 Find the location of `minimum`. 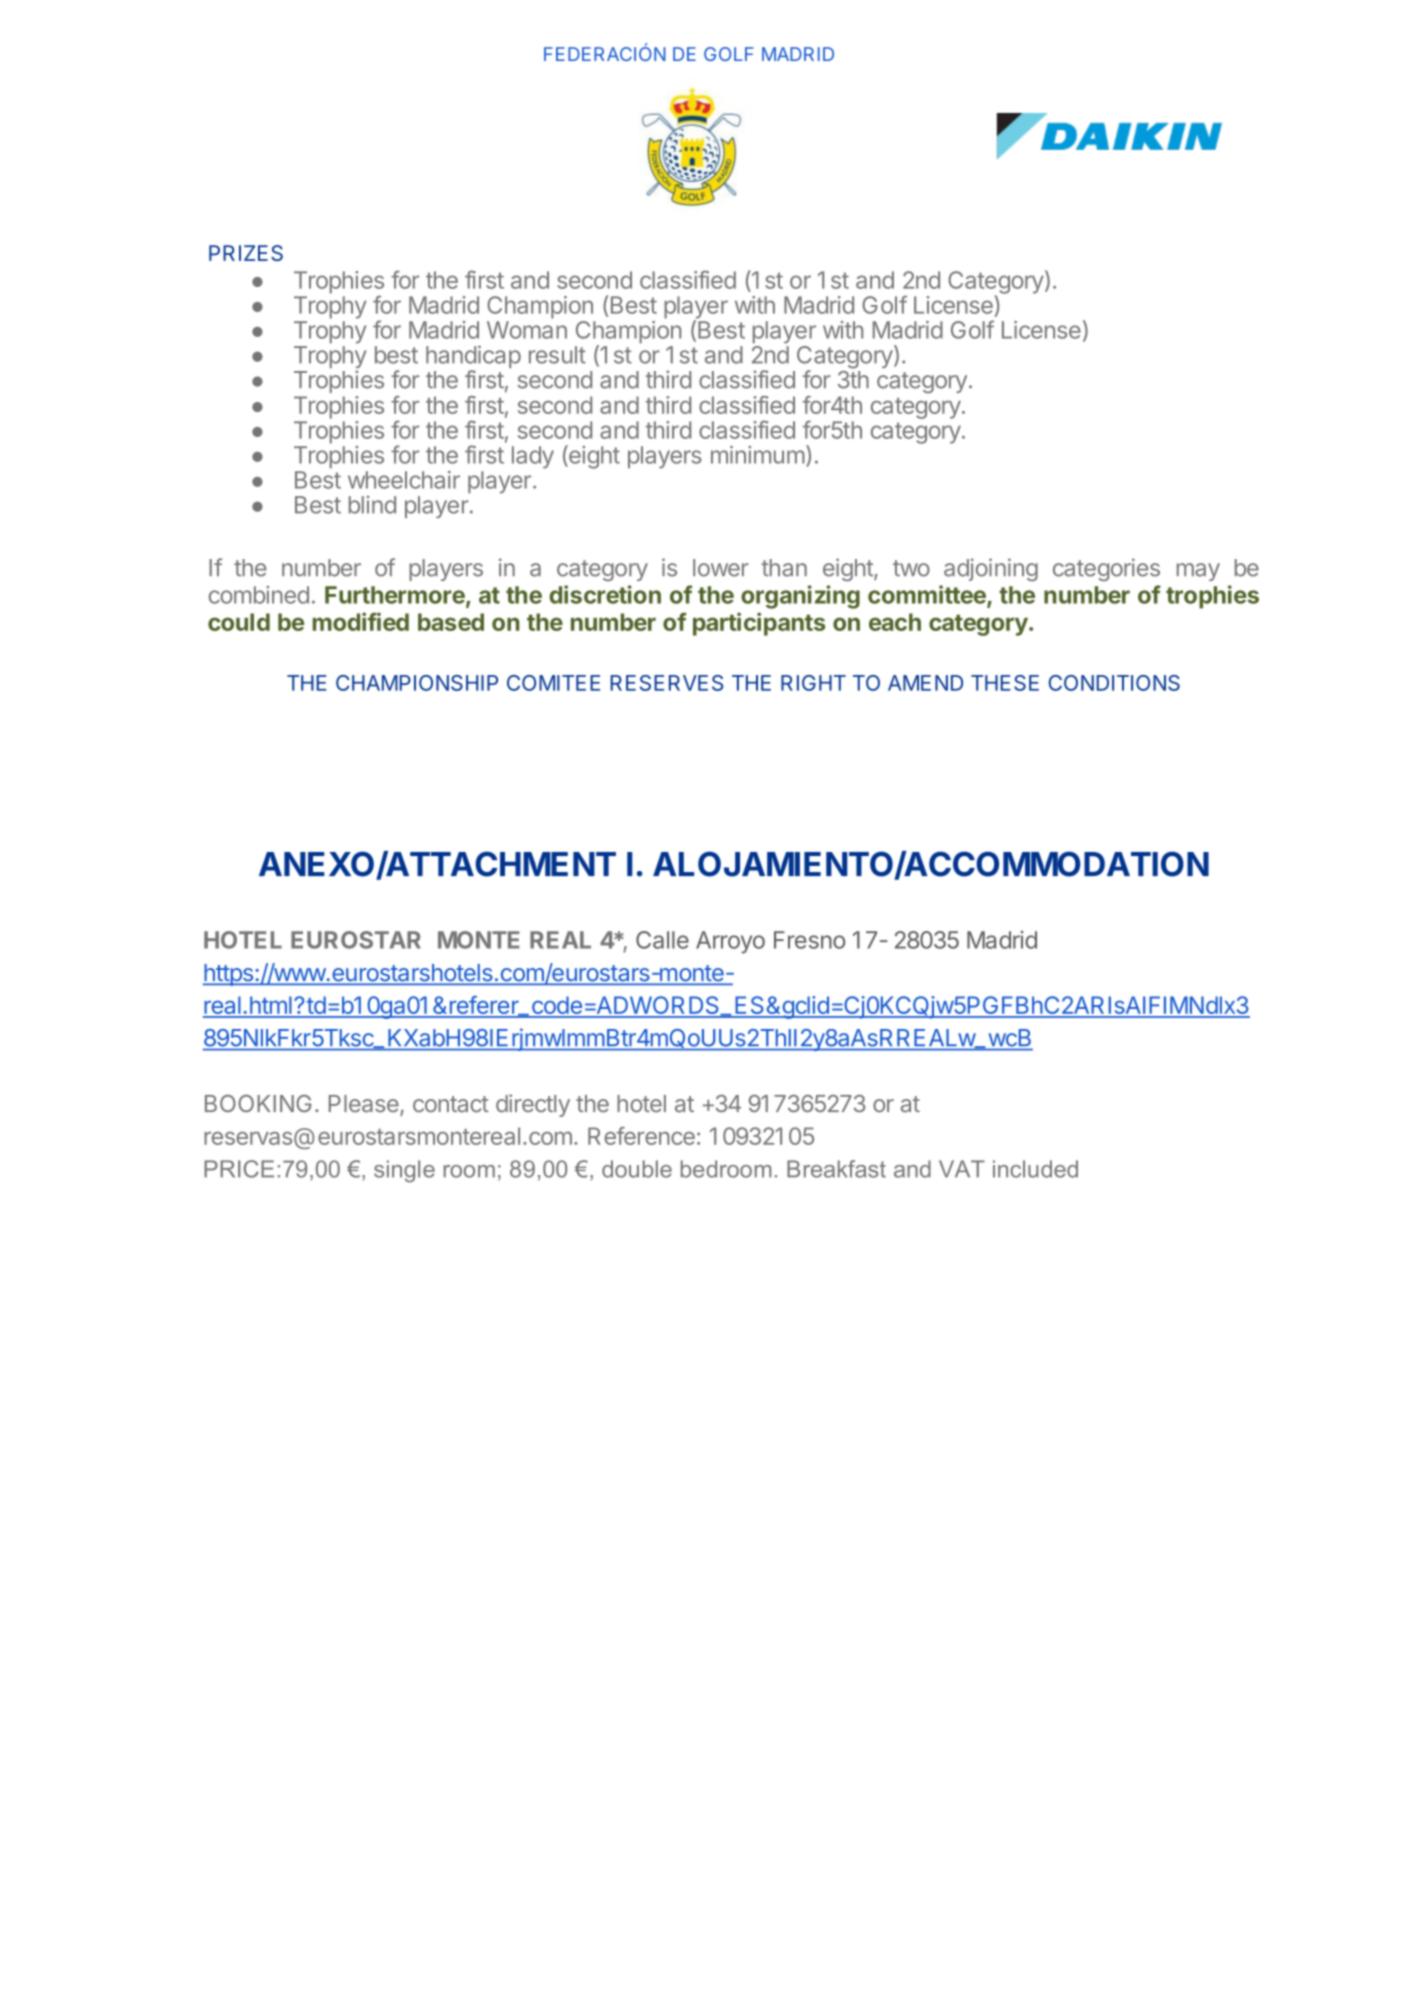

minimum is located at coordinates (758, 455).
